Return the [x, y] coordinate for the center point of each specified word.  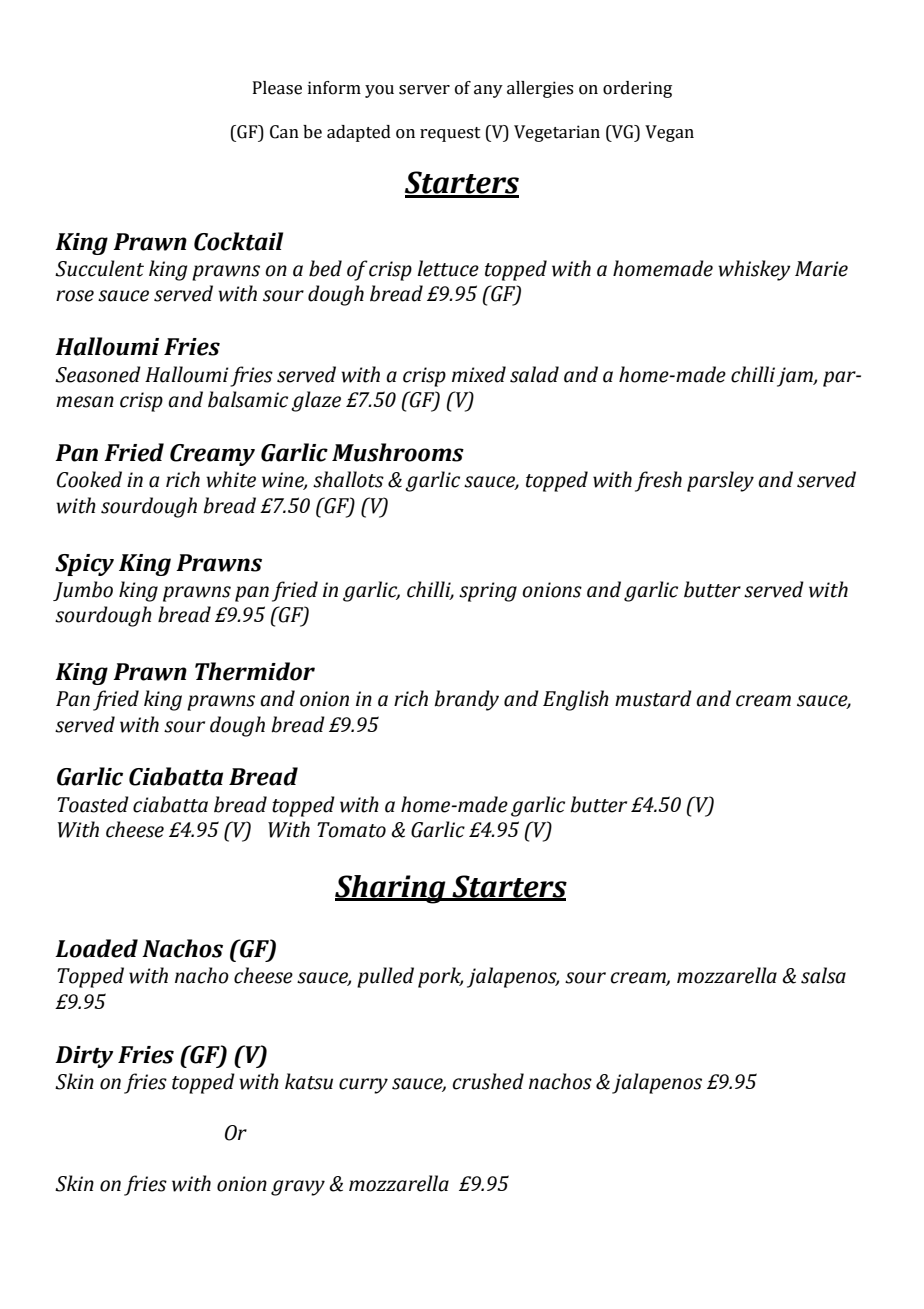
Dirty [84, 1057]
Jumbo [83, 591]
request [450, 134]
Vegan [669, 133]
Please [277, 88]
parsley [720, 481]
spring [488, 592]
